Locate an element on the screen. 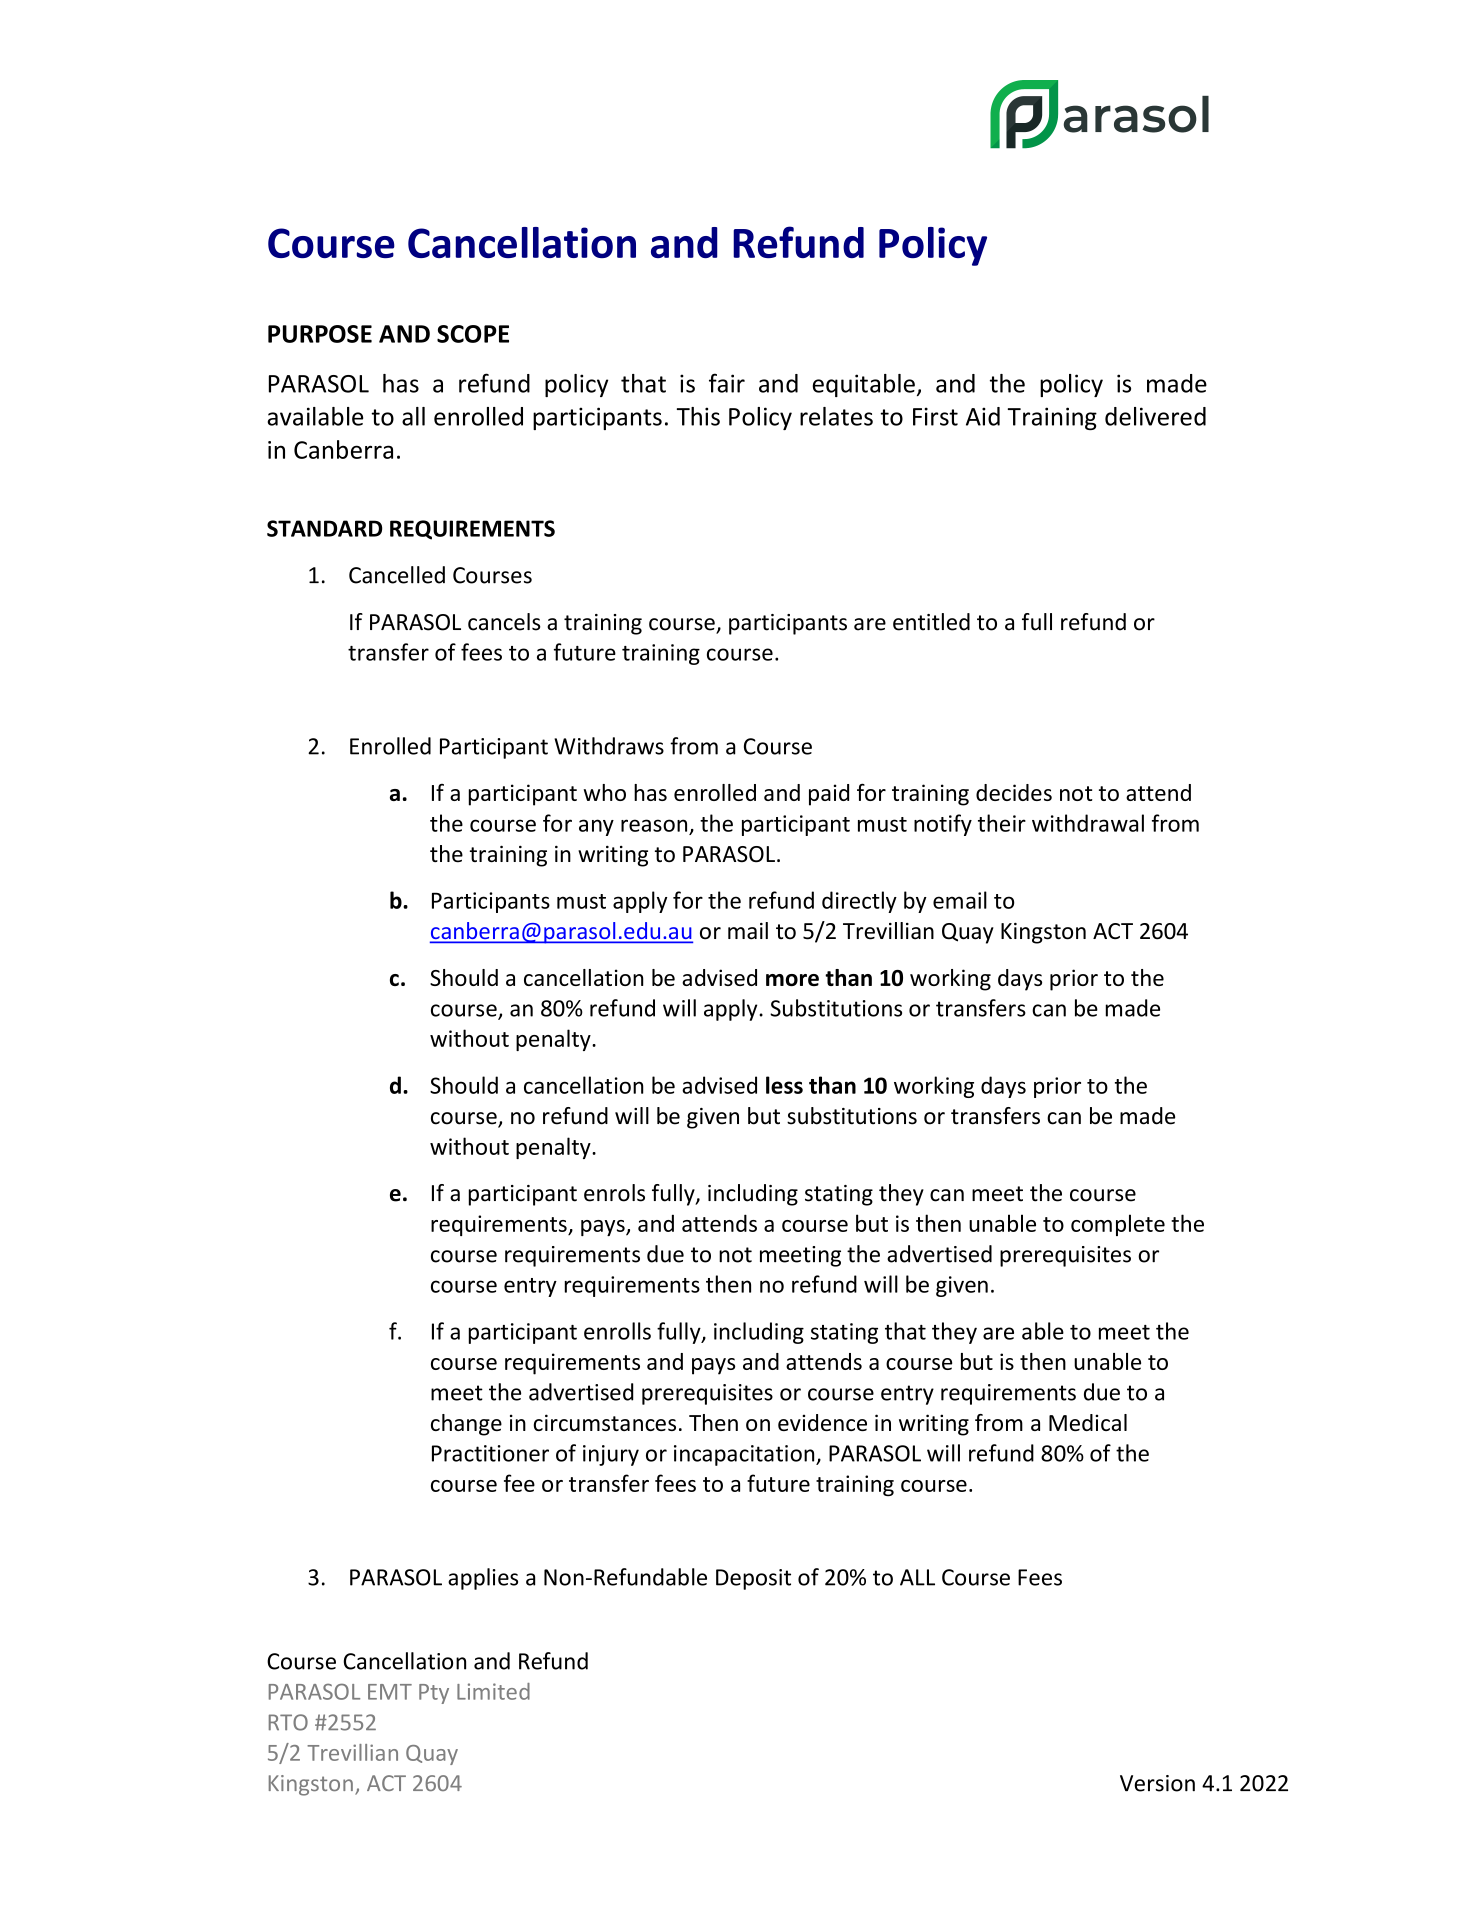 The width and height of the screenshot is (1476, 1911). EMT is located at coordinates (390, 1692).
